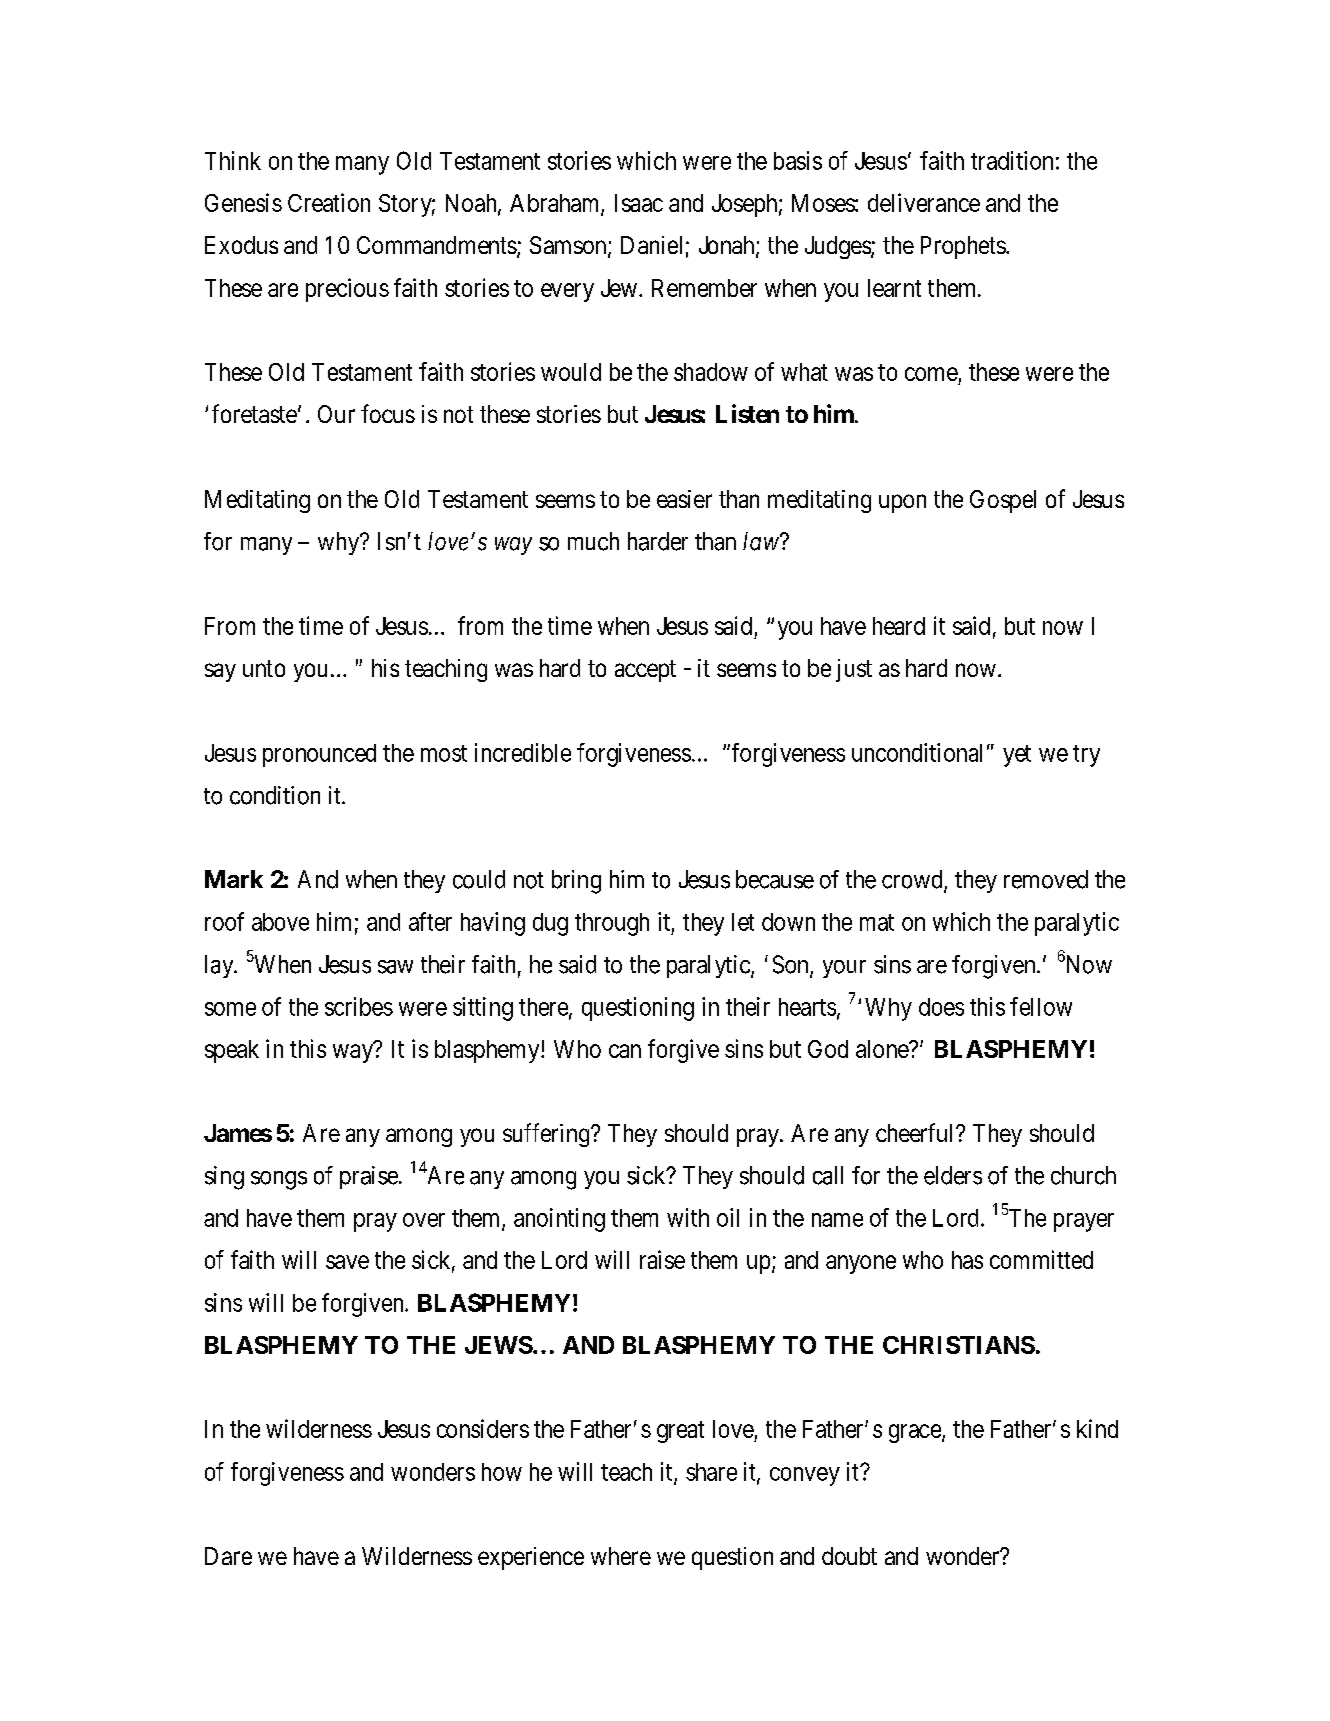  What do you see at coordinates (1012, 160) in the screenshot?
I see `tradition` at bounding box center [1012, 160].
